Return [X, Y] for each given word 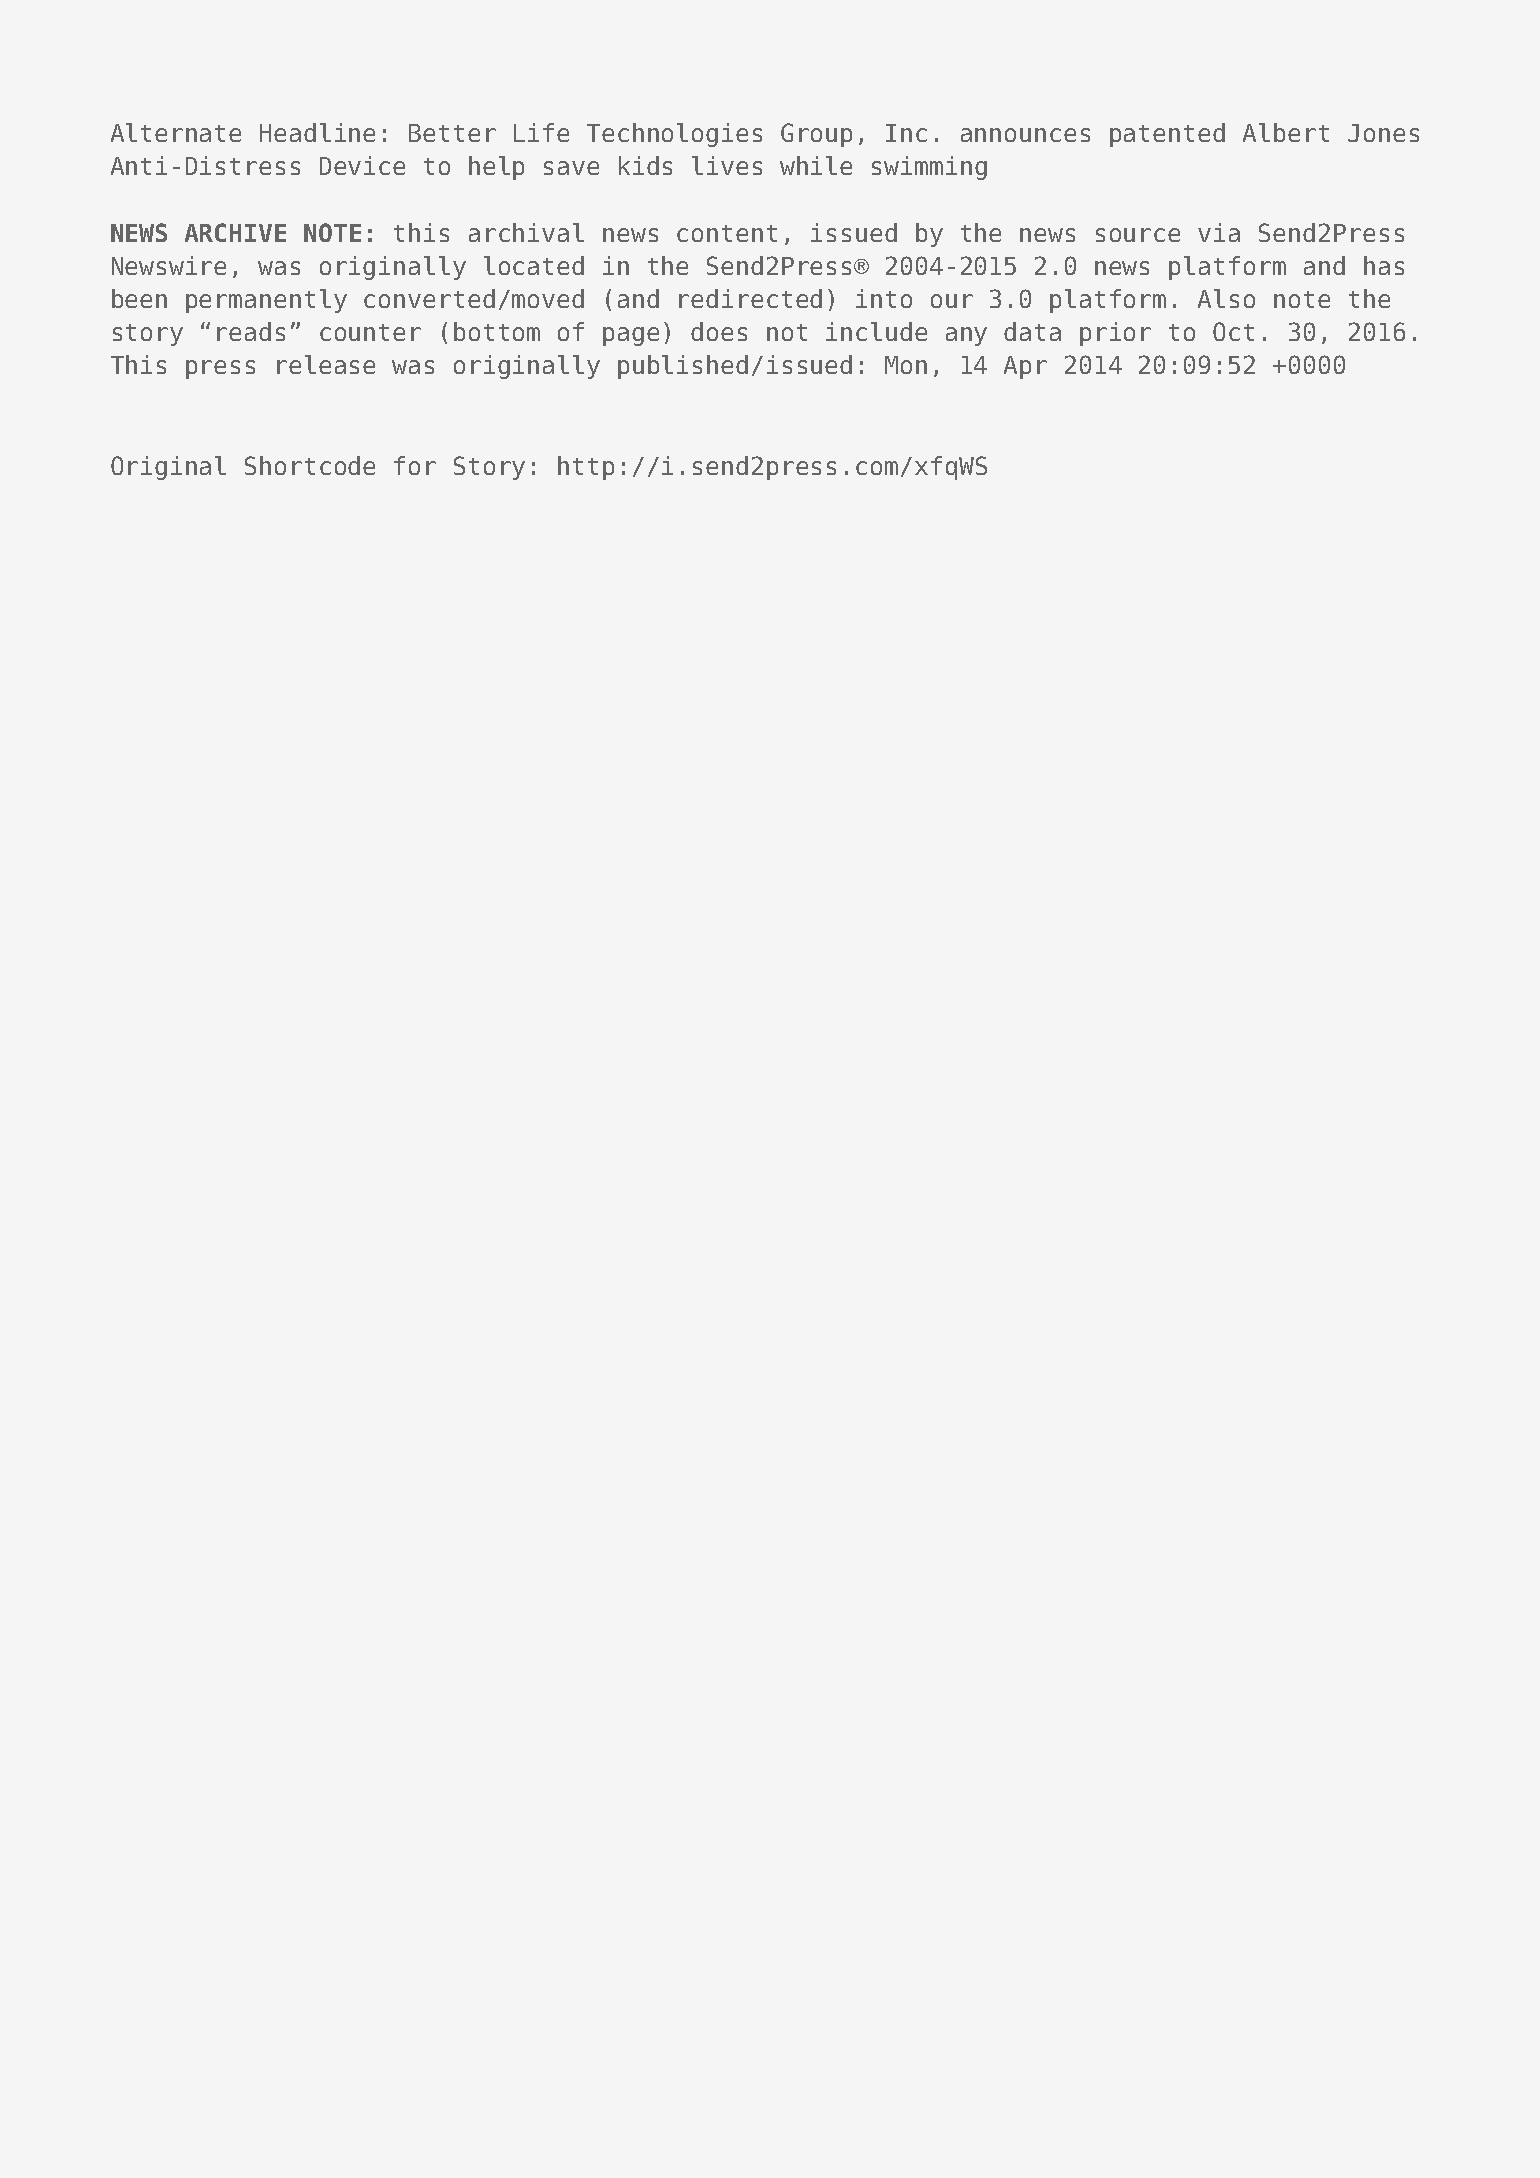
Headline [317, 132]
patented [1167, 135]
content [727, 233]
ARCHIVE [235, 232]
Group [816, 135]
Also [1226, 298]
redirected [750, 298]
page [631, 336]
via [1219, 232]
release [326, 364]
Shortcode [310, 465]
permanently [266, 301]
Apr [1025, 367]
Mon [906, 365]
